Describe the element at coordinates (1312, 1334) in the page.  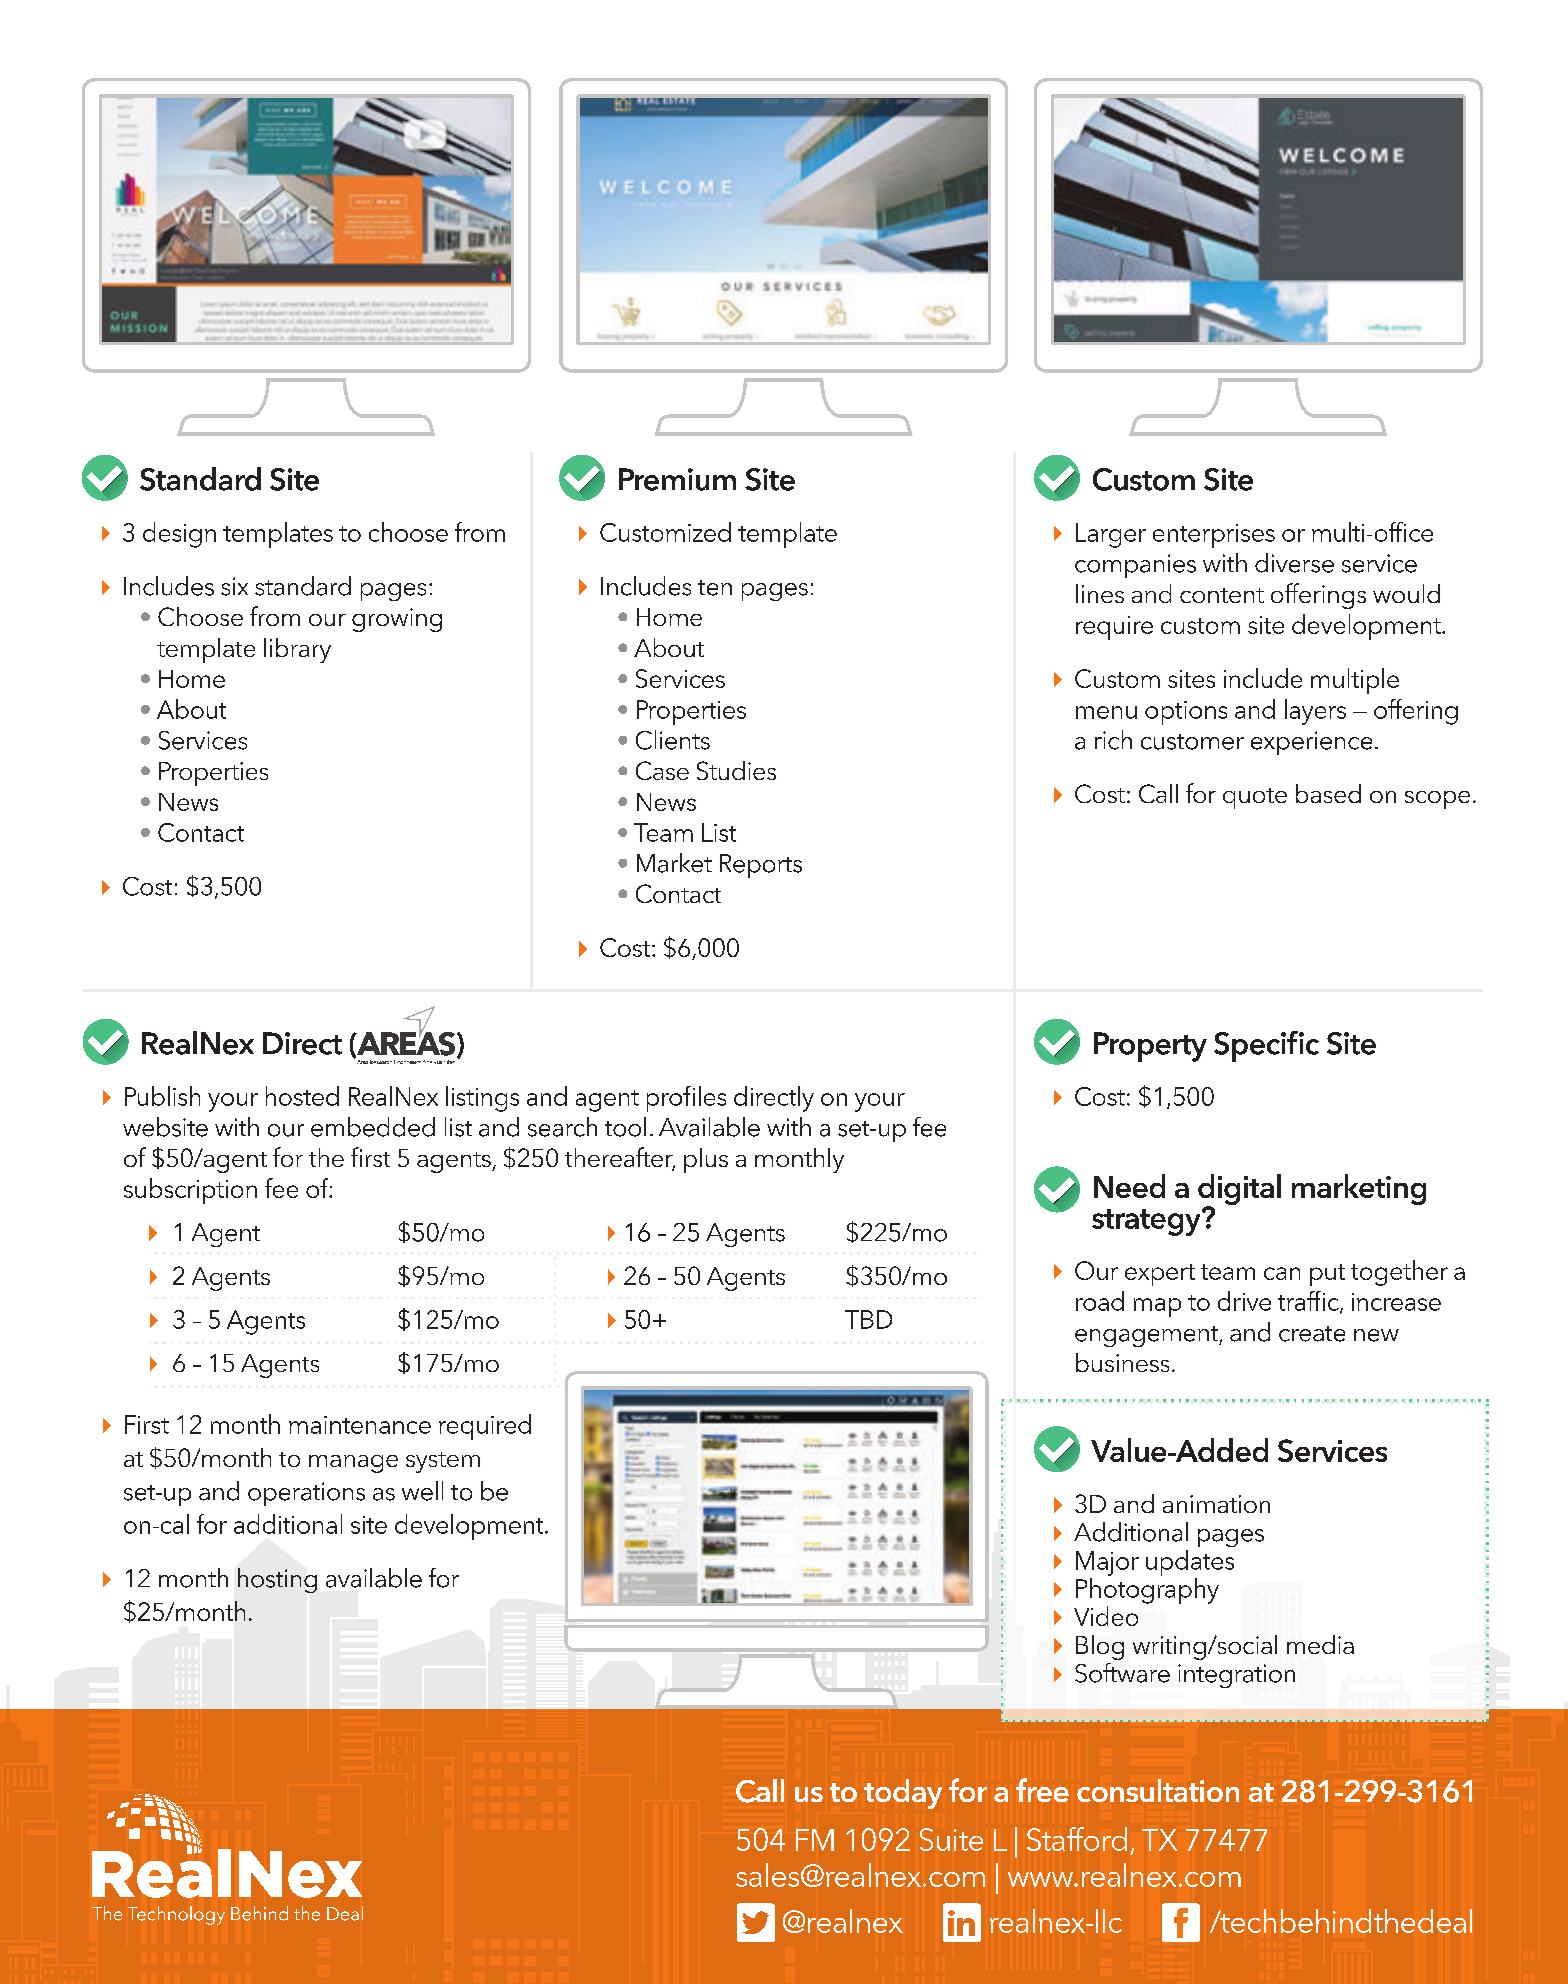
I see `create` at that location.
